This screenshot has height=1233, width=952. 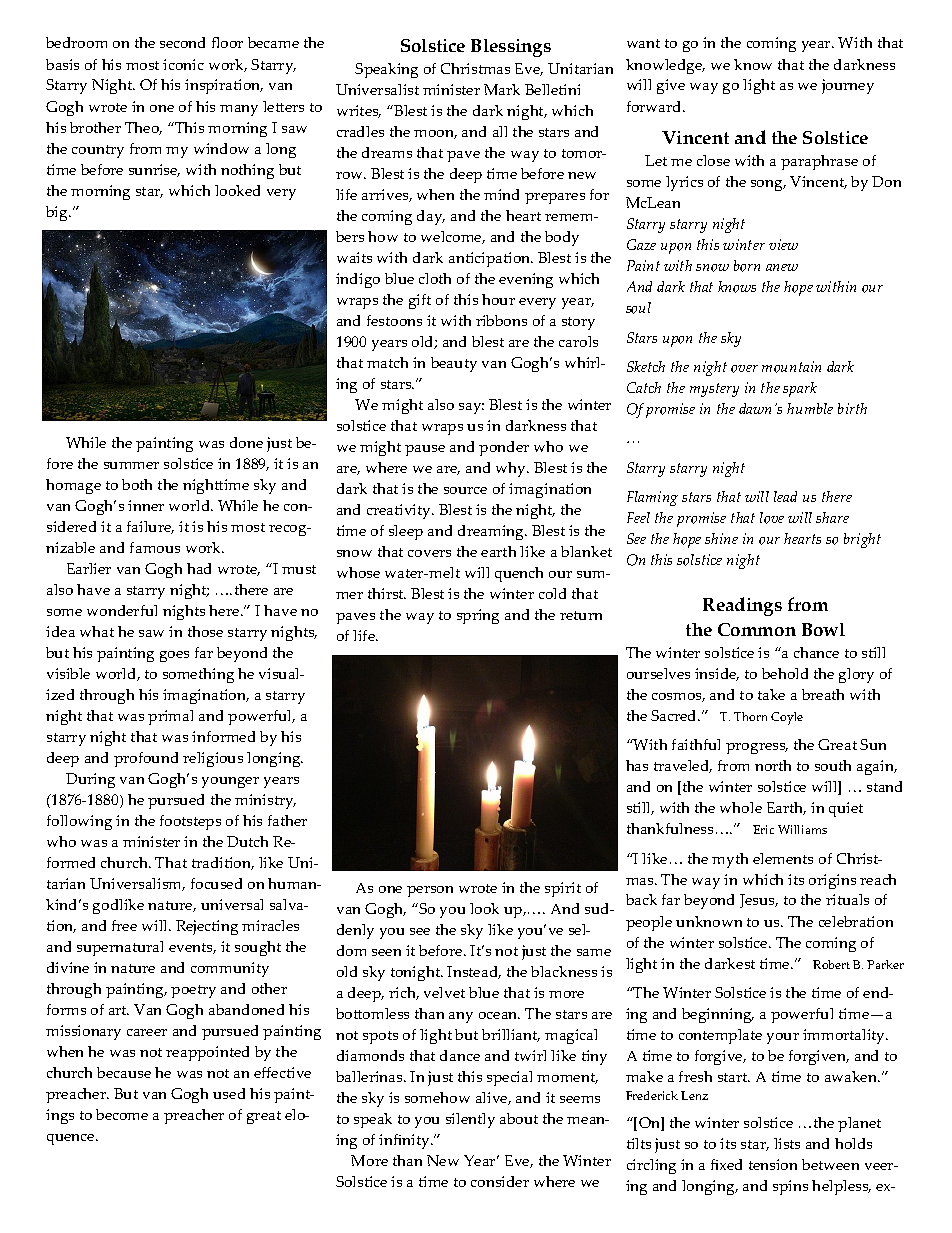 What do you see at coordinates (848, 86) in the screenshot?
I see `journey` at bounding box center [848, 86].
